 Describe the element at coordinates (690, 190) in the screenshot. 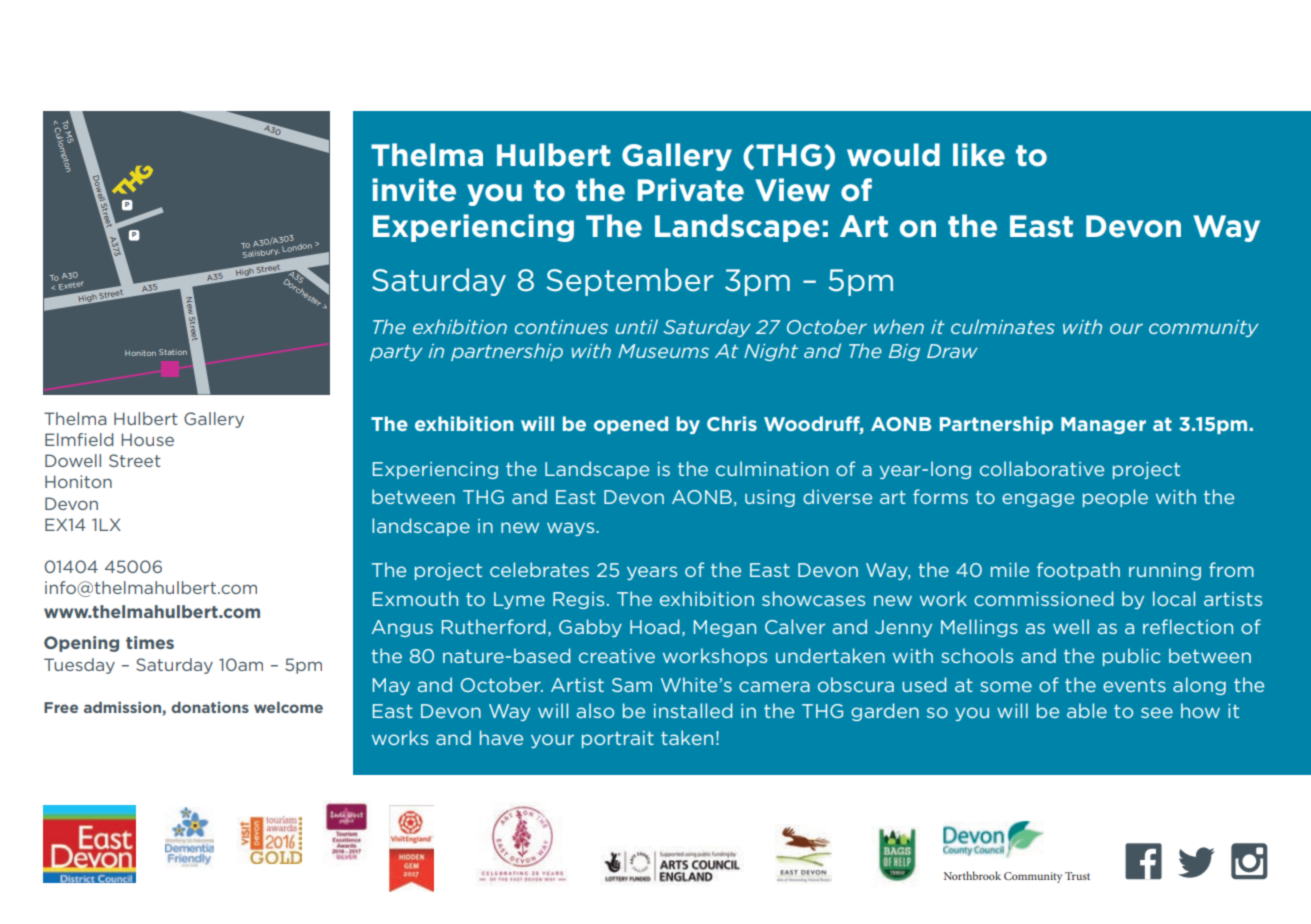

I see `Private` at that location.
